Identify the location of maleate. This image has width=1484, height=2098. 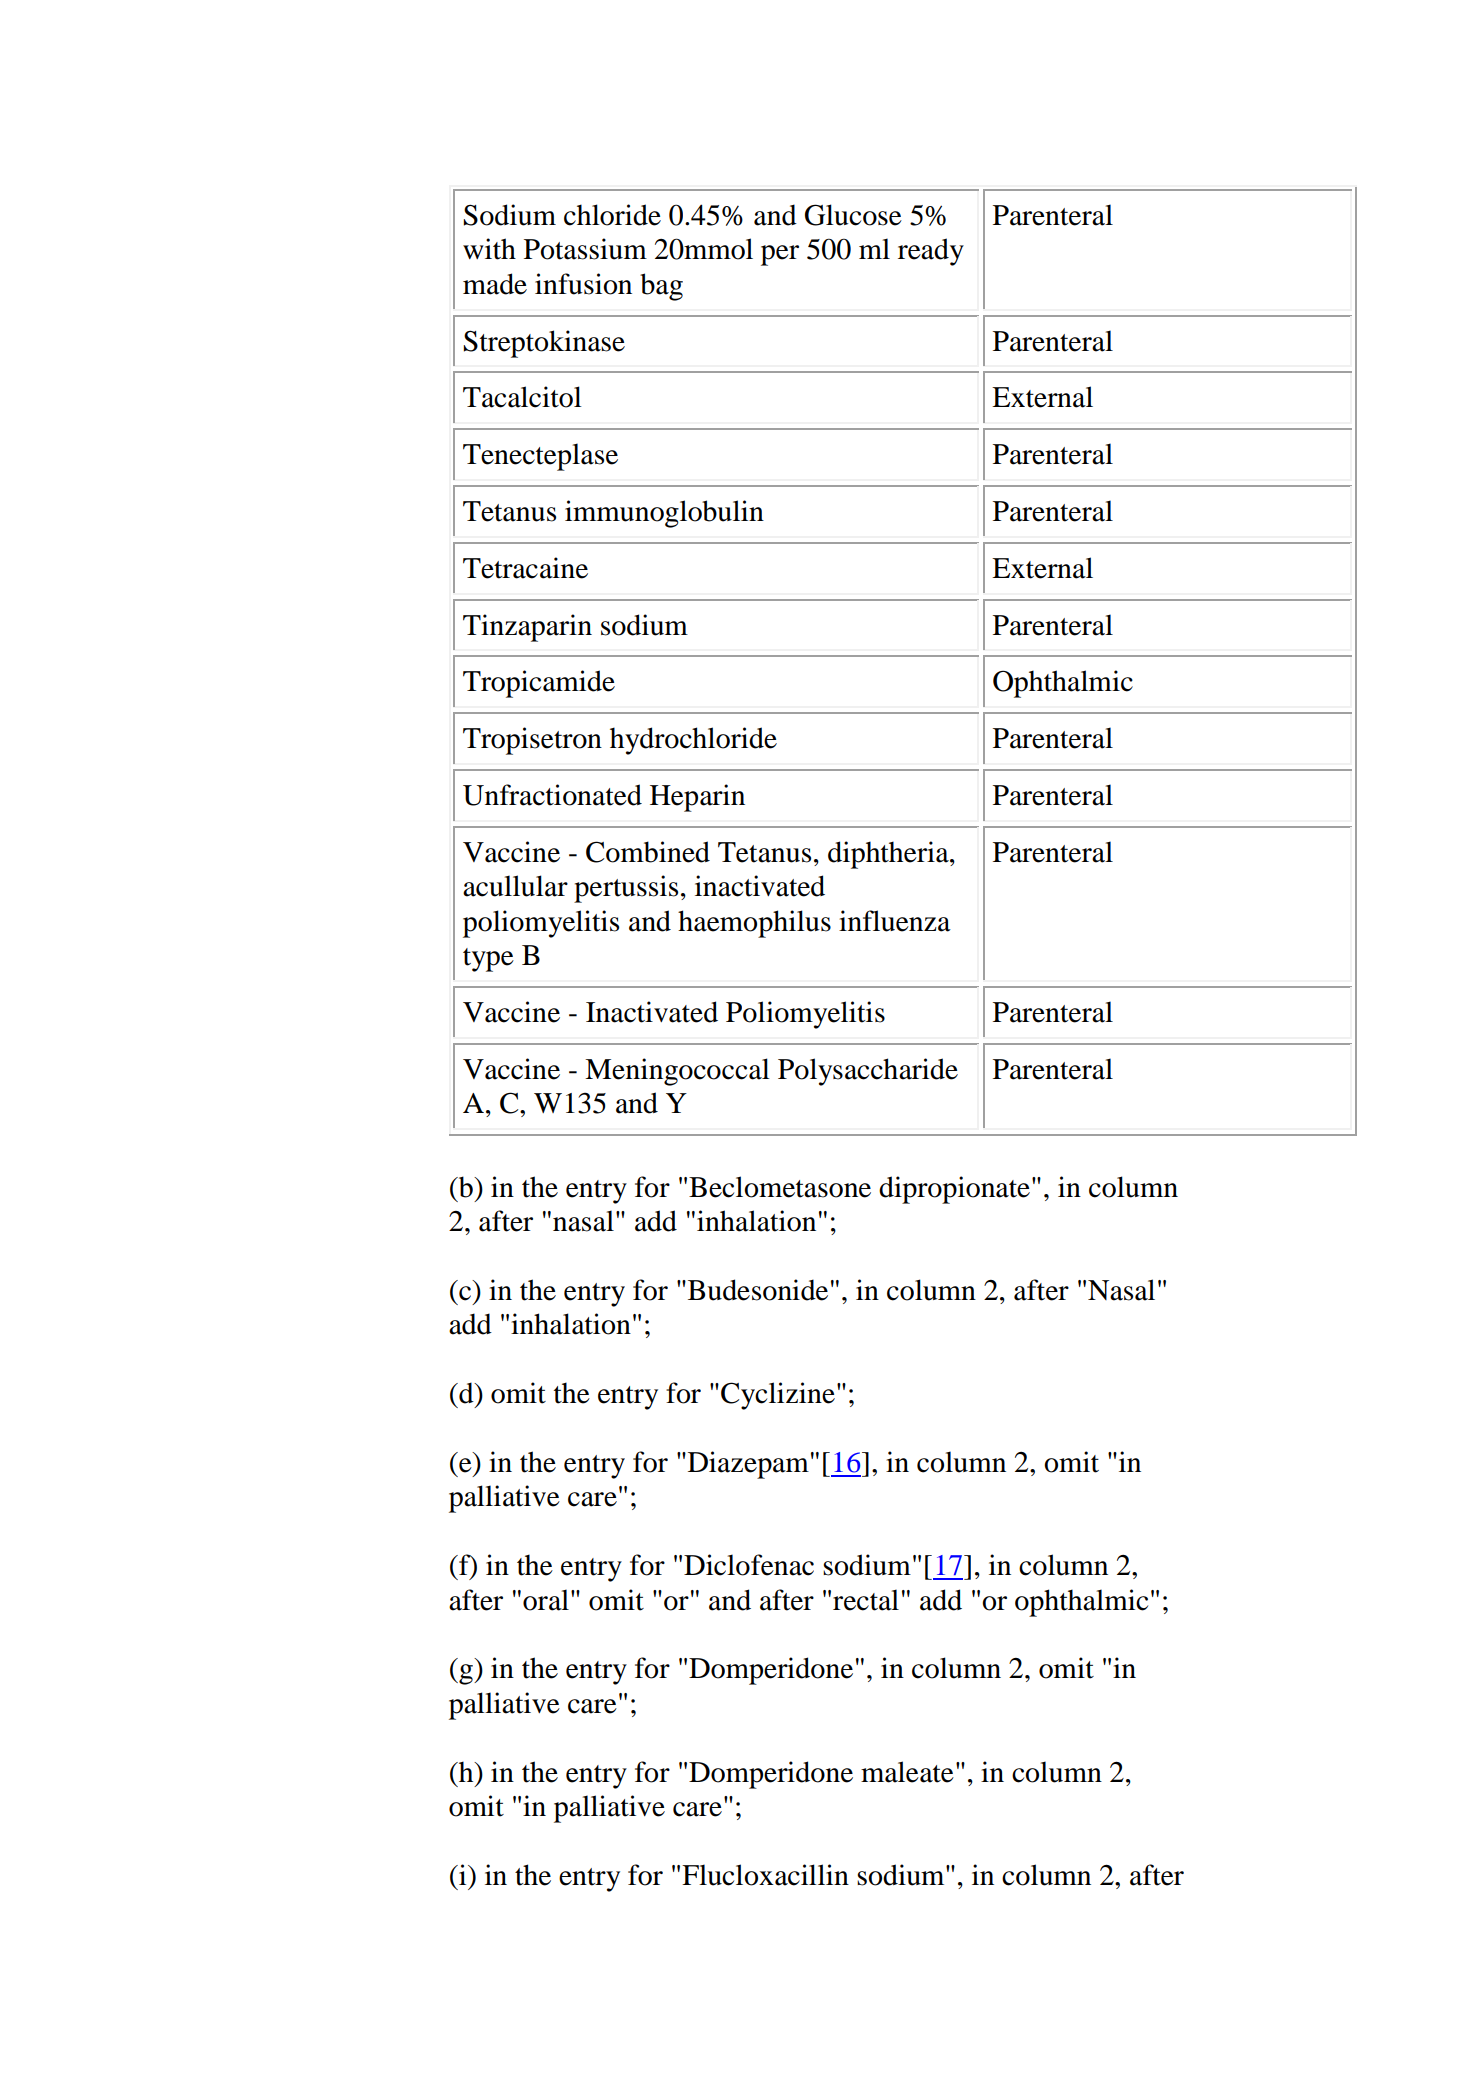
(907, 1772).
